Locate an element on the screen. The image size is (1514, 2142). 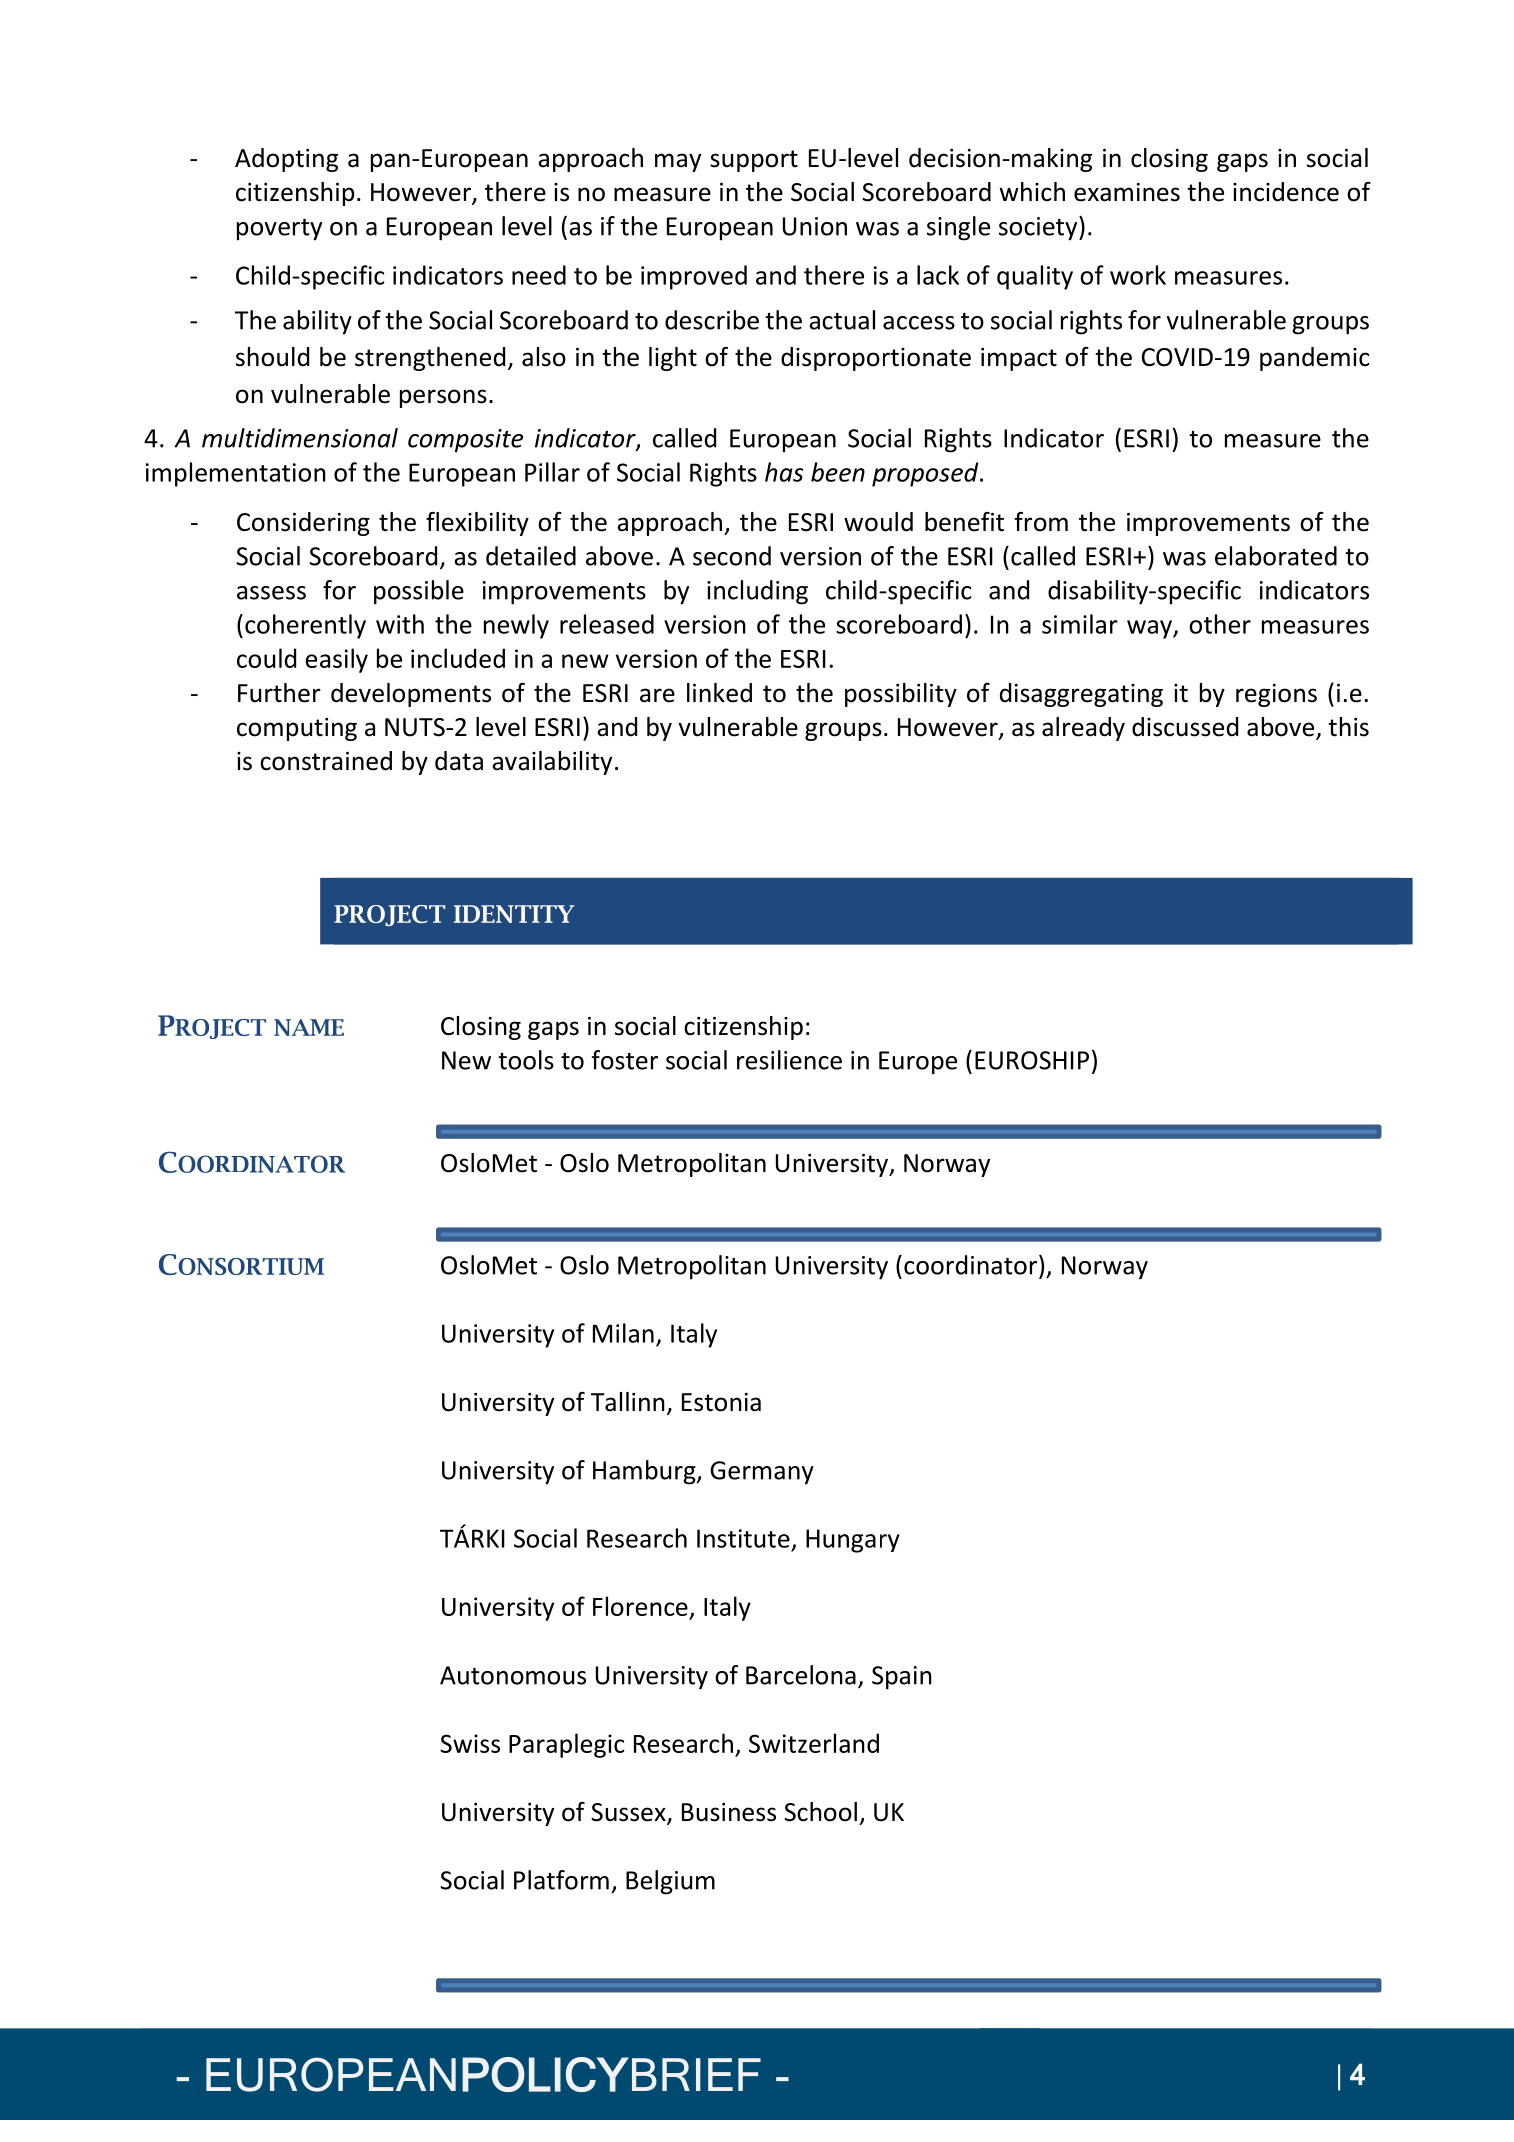
Estonia is located at coordinates (721, 1402).
